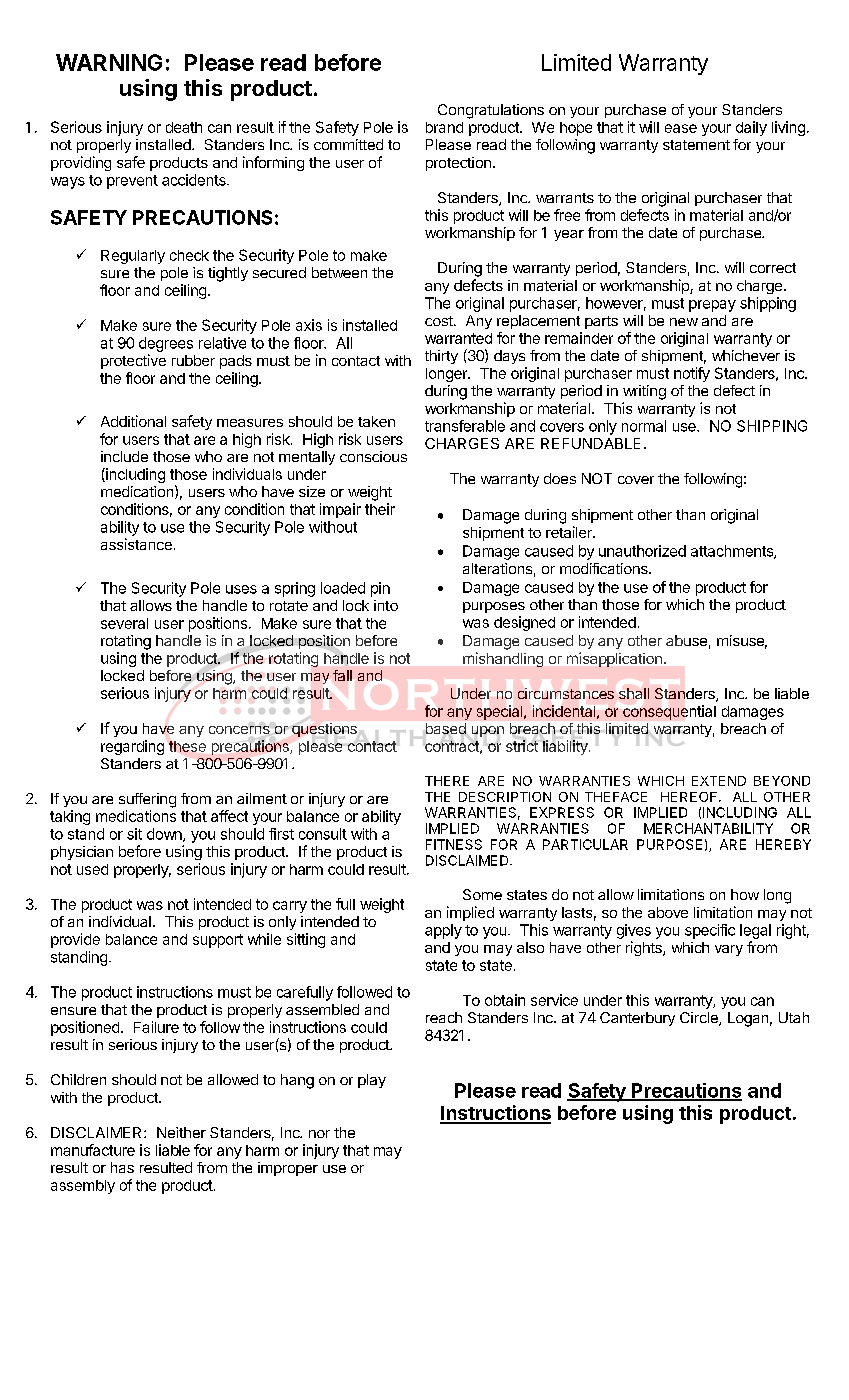 This screenshot has height=1400, width=849. What do you see at coordinates (124, 456) in the screenshot?
I see `include` at bounding box center [124, 456].
